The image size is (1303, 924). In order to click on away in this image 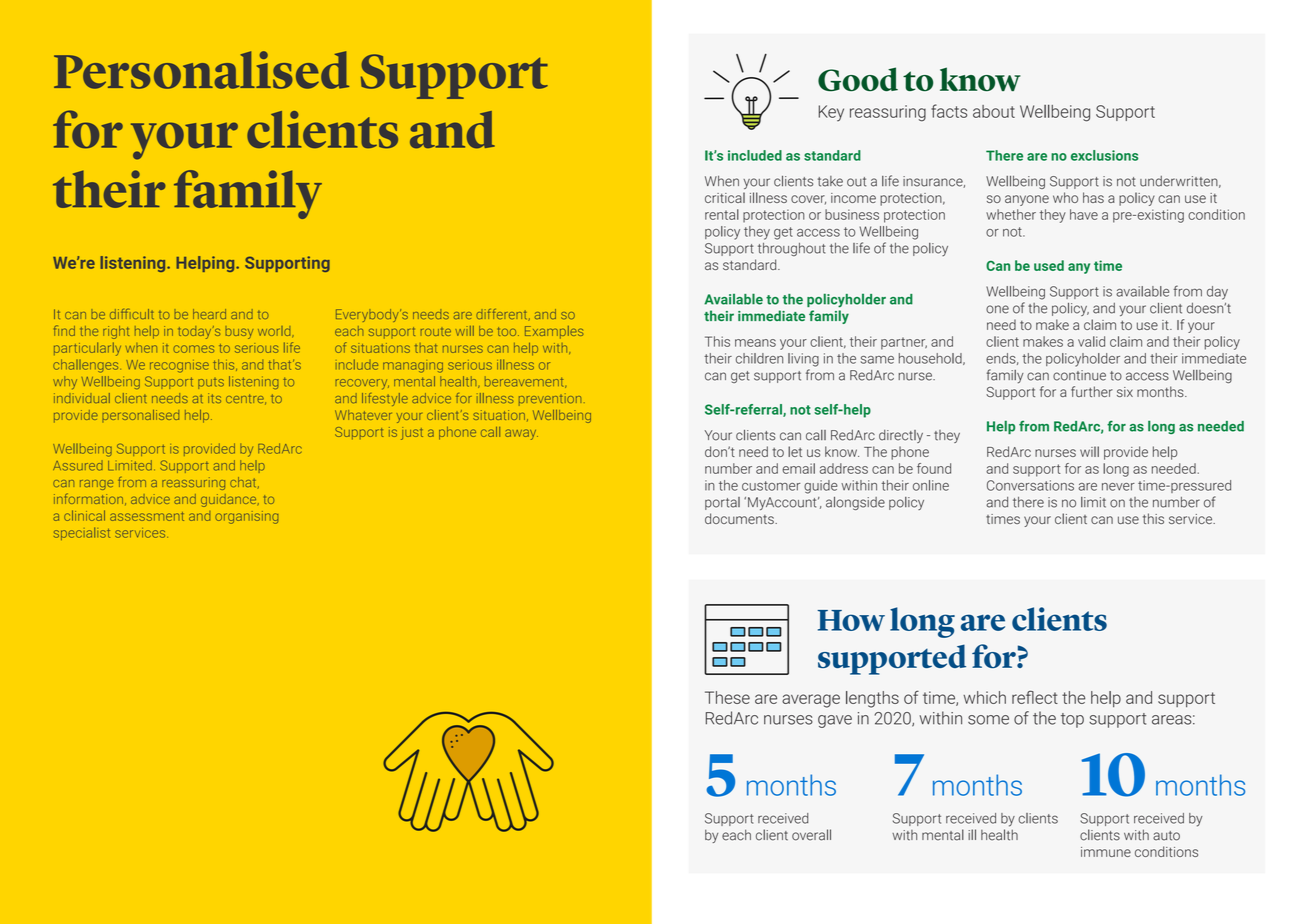, I will do `click(521, 434)`.
